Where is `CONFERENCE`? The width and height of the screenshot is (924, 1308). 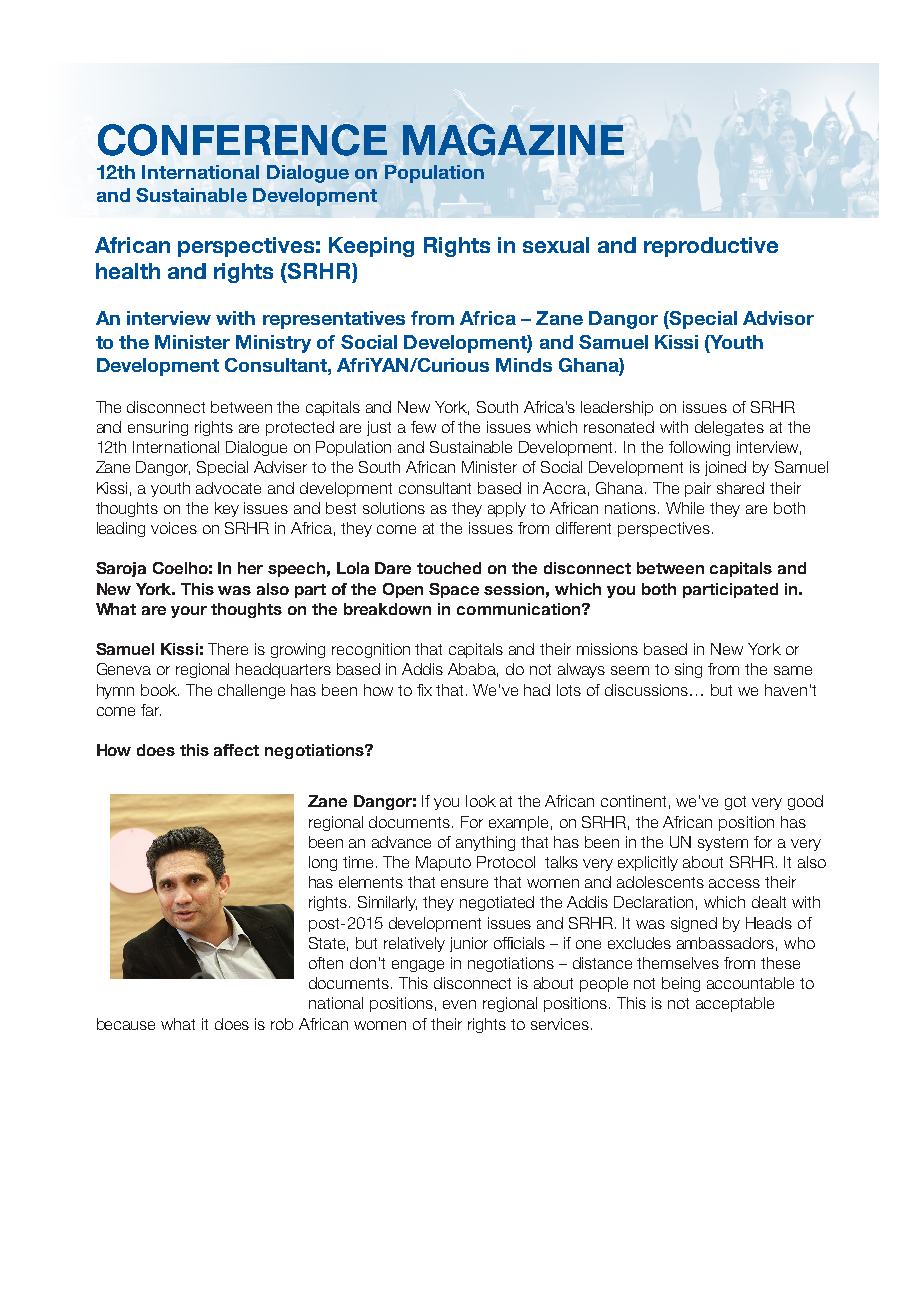 CONFERENCE is located at coordinates (242, 140).
